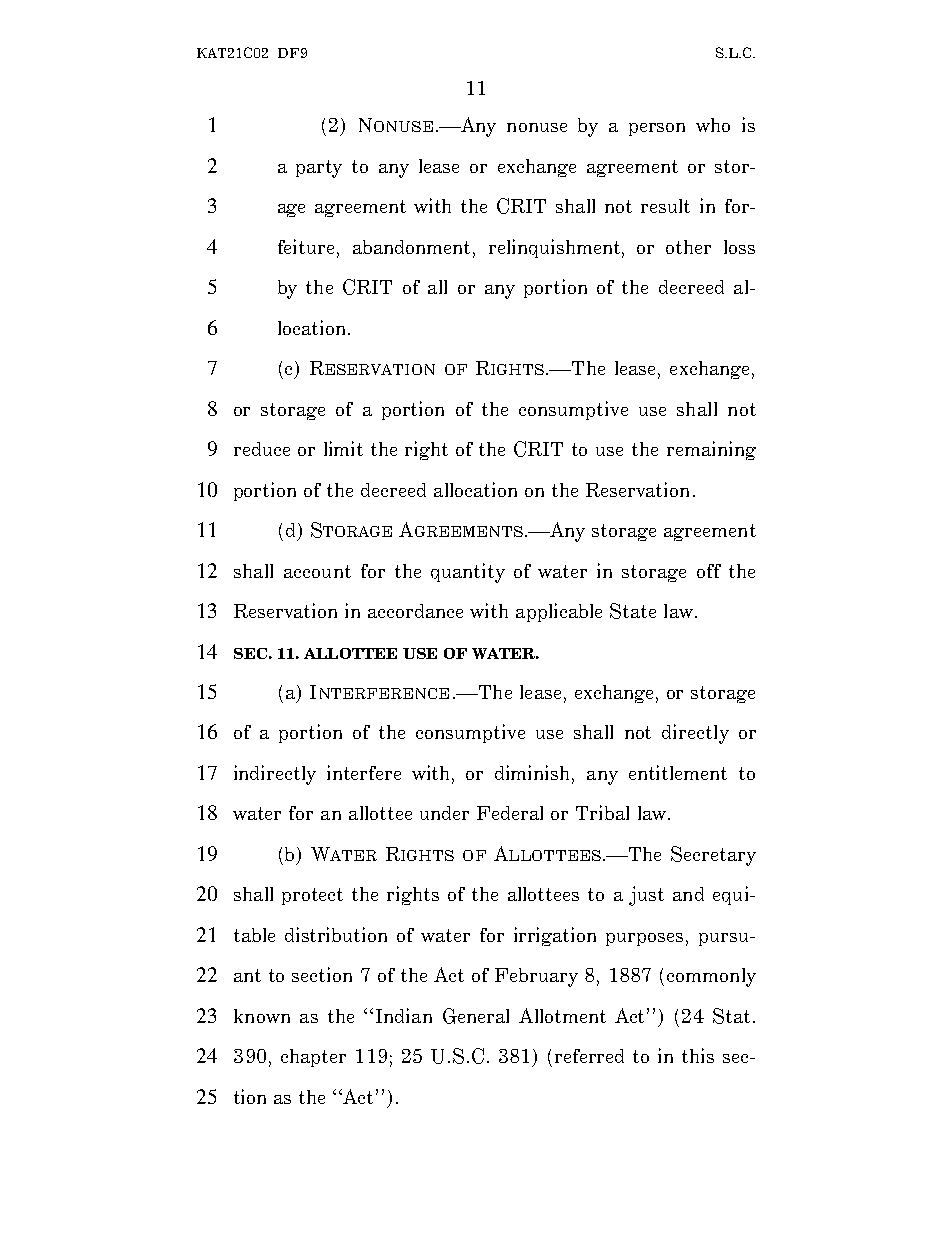  What do you see at coordinates (709, 571) in the document?
I see `off` at bounding box center [709, 571].
